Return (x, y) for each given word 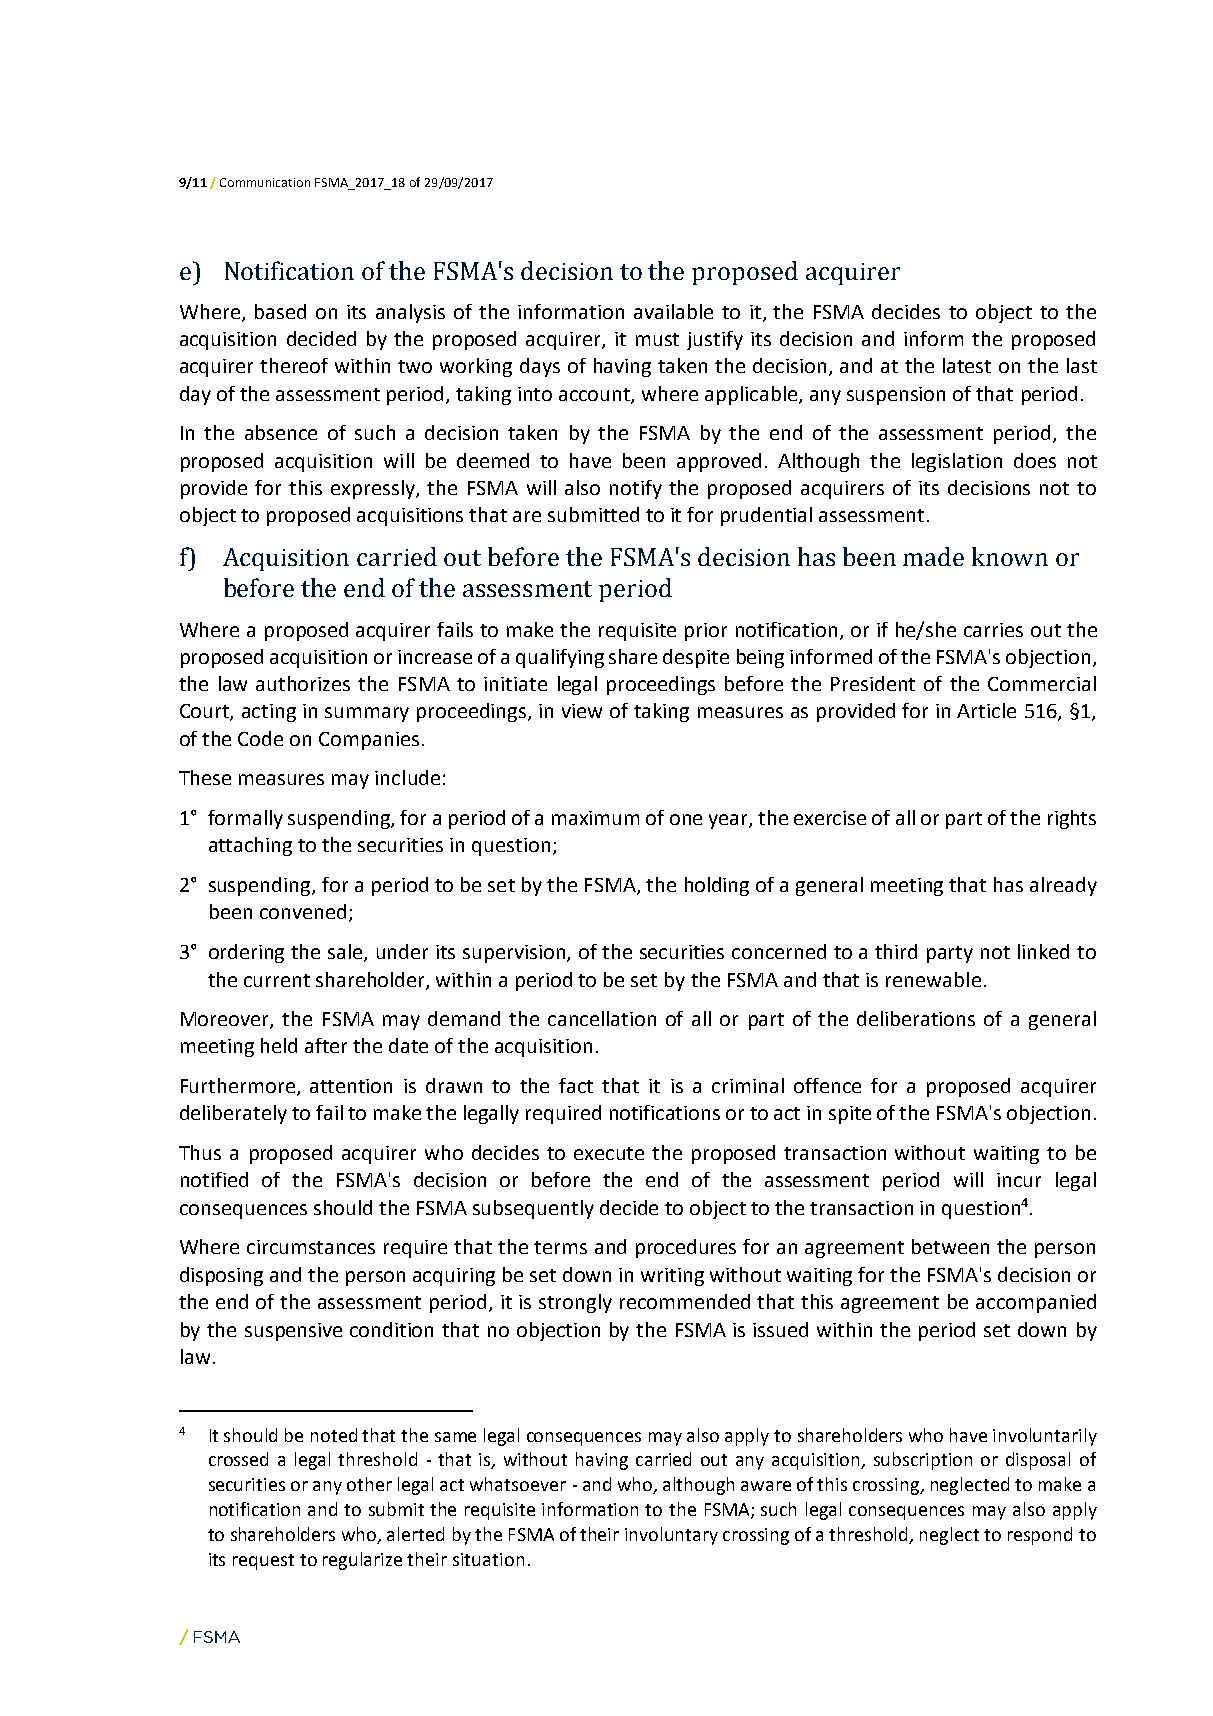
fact (576, 1085)
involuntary (671, 1536)
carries (993, 630)
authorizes (303, 683)
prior (706, 632)
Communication (265, 182)
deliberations (916, 1018)
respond (1040, 1536)
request (263, 1562)
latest (967, 365)
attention (351, 1086)
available (673, 311)
